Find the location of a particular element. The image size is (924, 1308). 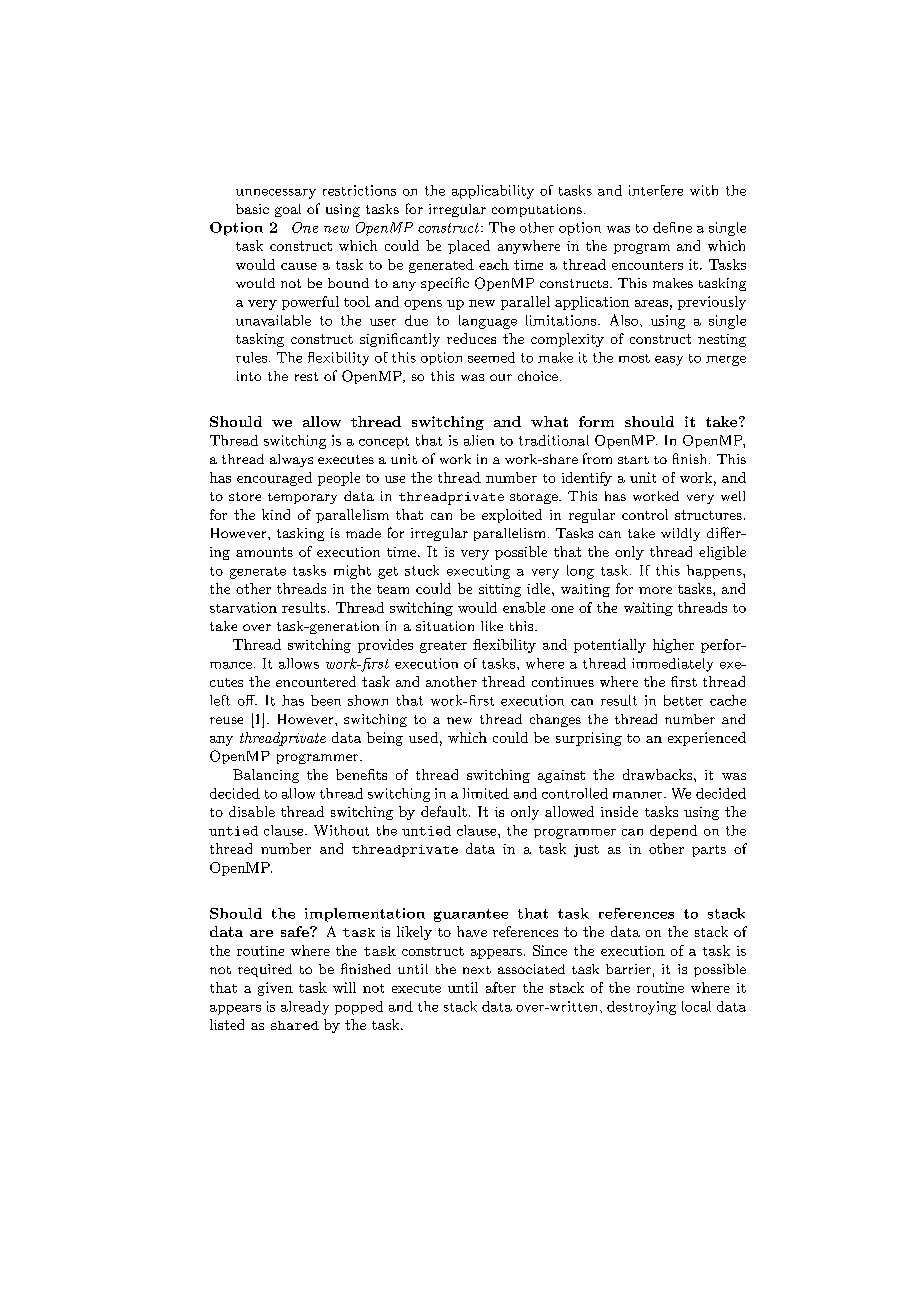

given is located at coordinates (275, 989).
